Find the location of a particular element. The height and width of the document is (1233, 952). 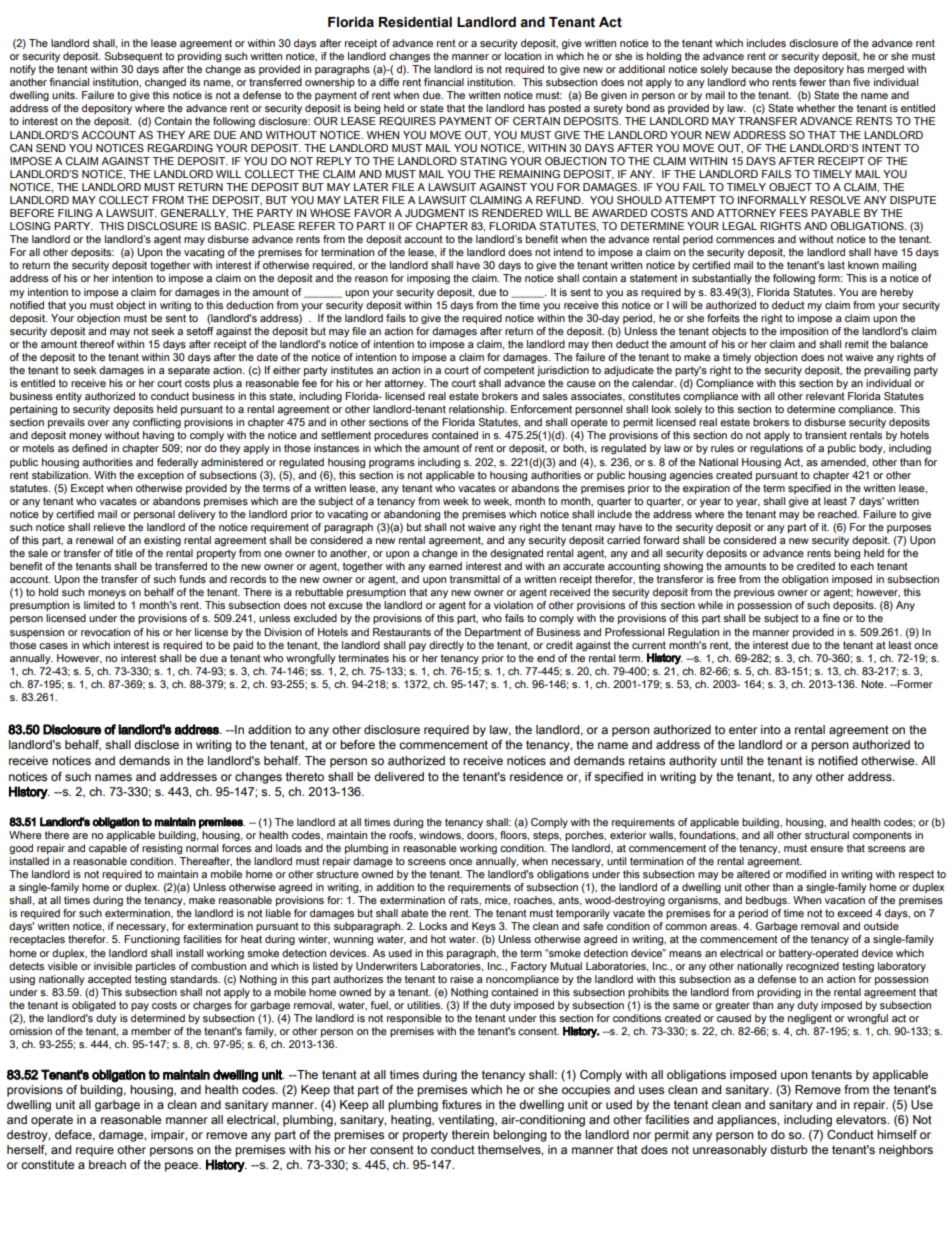

disturb is located at coordinates (789, 1149).
